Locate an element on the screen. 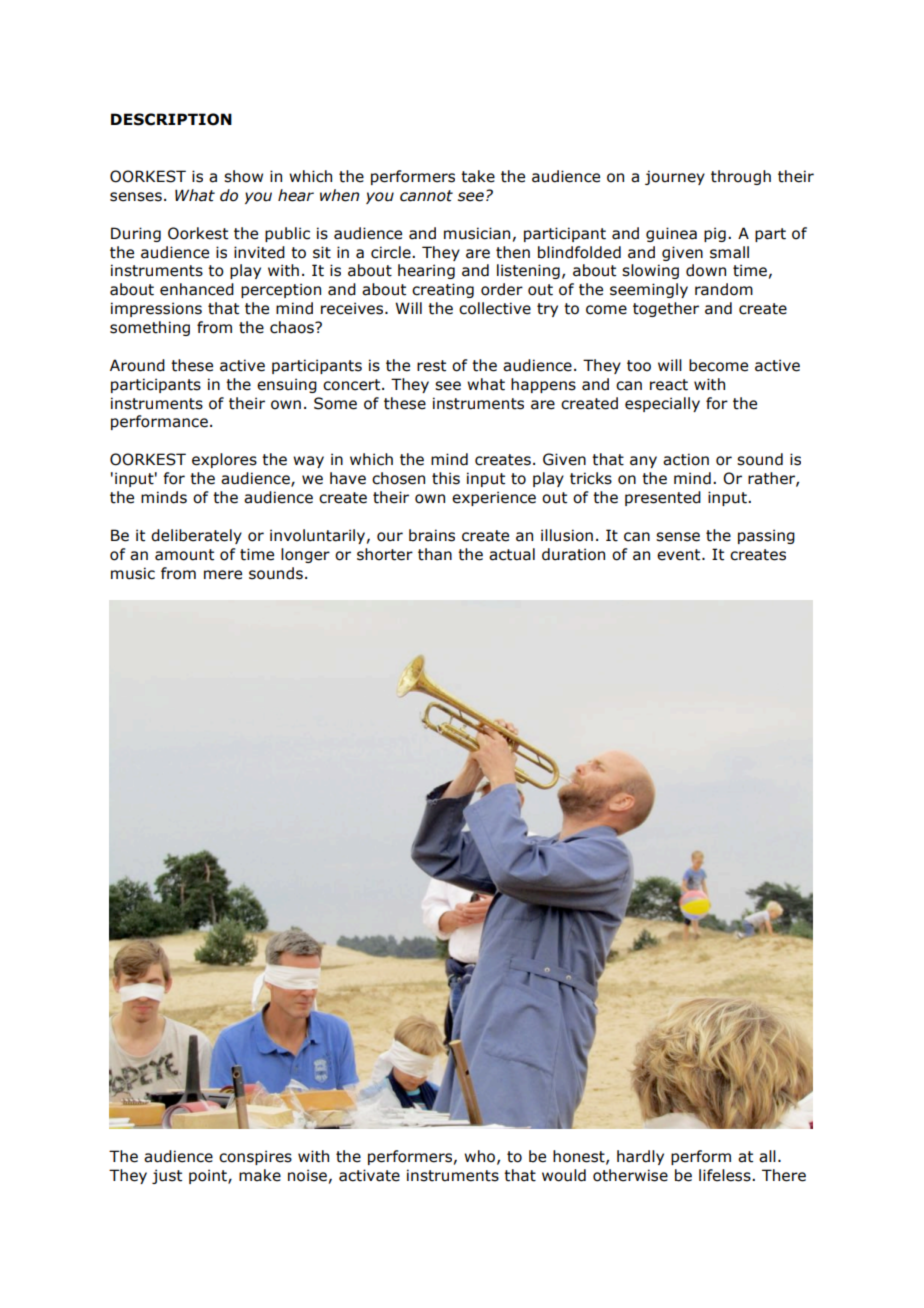  explores is located at coordinates (224, 460).
